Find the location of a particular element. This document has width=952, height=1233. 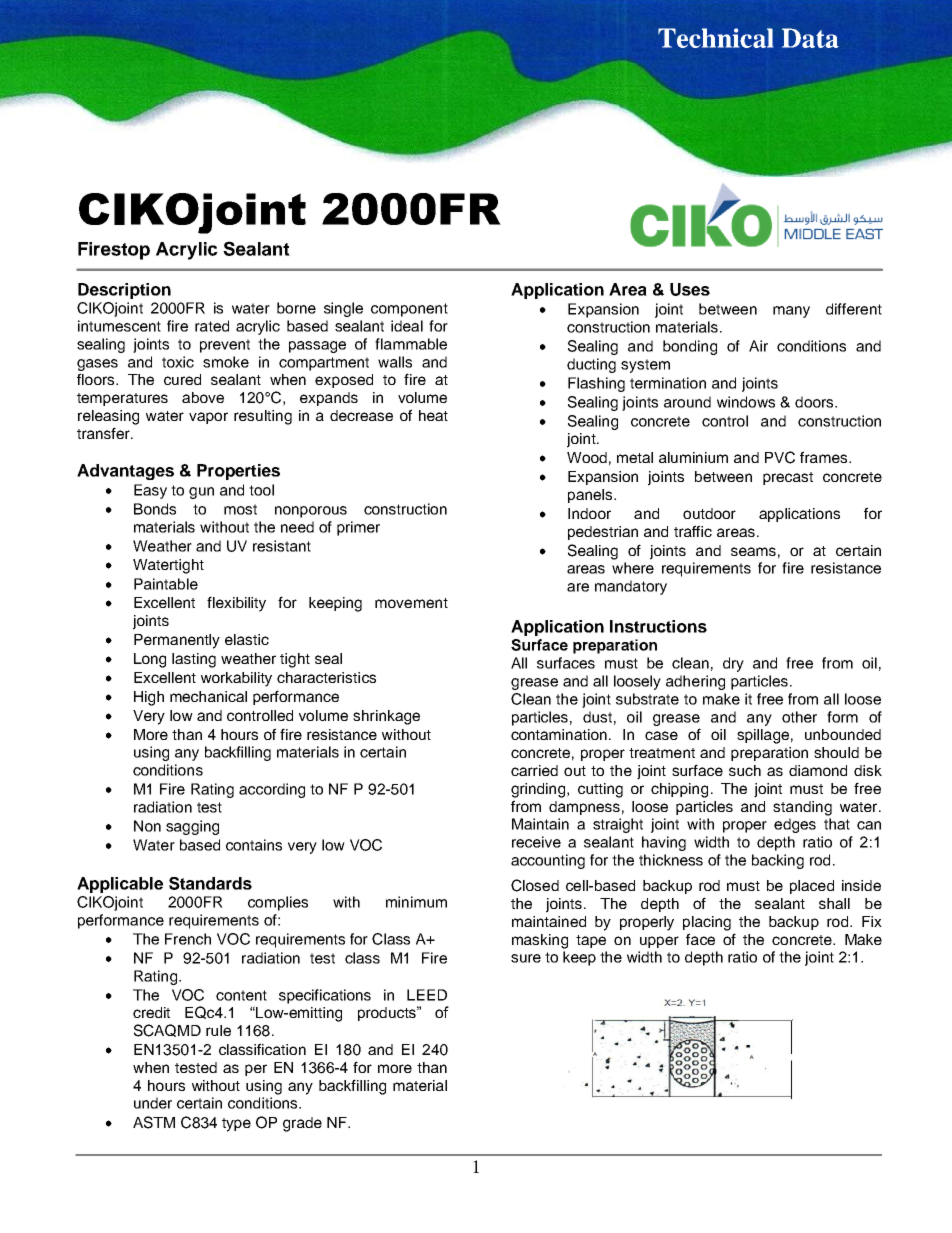

sure is located at coordinates (526, 958).
